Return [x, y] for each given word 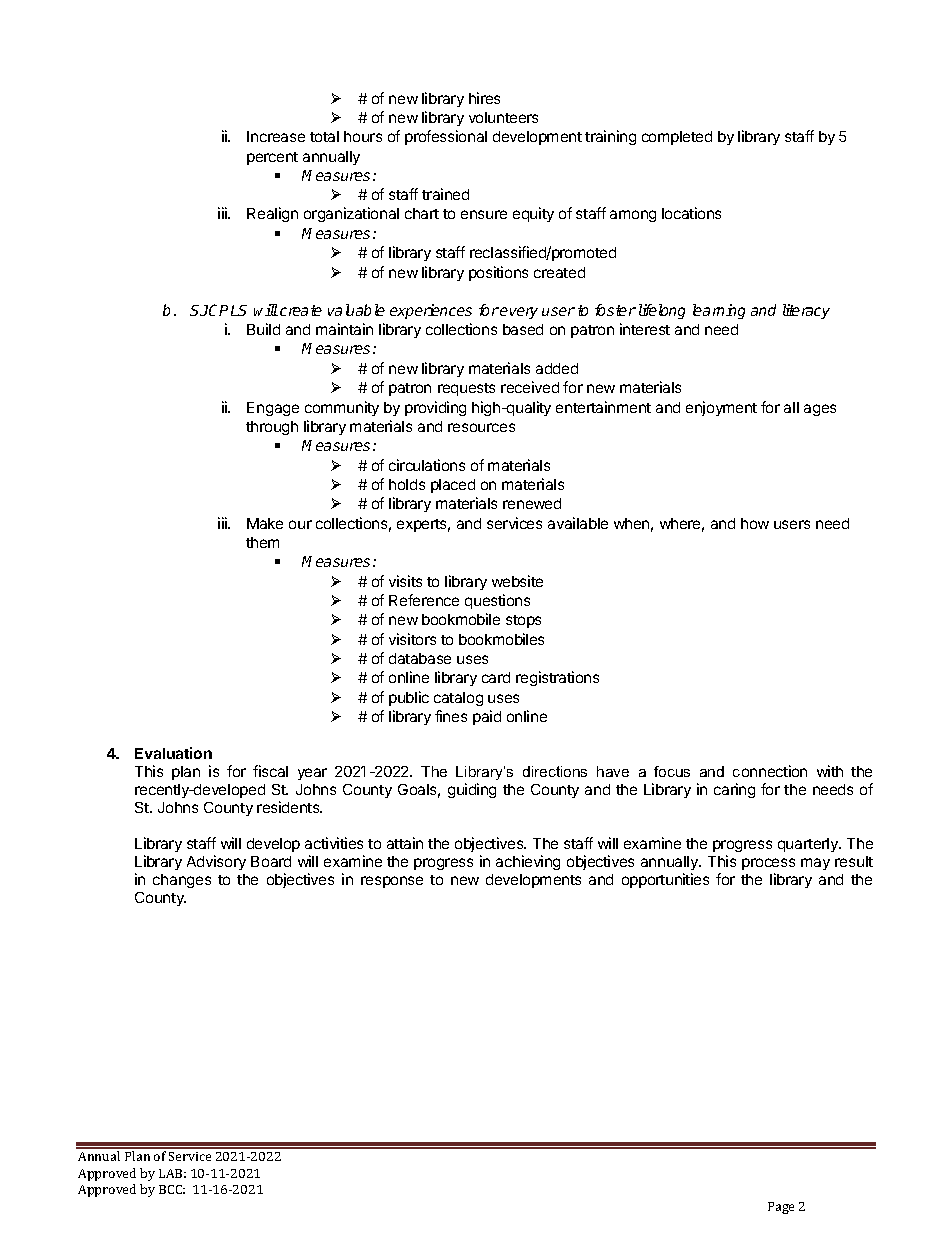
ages [820, 410]
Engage [273, 409]
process [768, 864]
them [262, 542]
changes [182, 881]
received [530, 387]
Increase [276, 136]
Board [271, 861]
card [496, 677]
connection [770, 771]
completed [677, 138]
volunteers [503, 117]
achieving [528, 862]
